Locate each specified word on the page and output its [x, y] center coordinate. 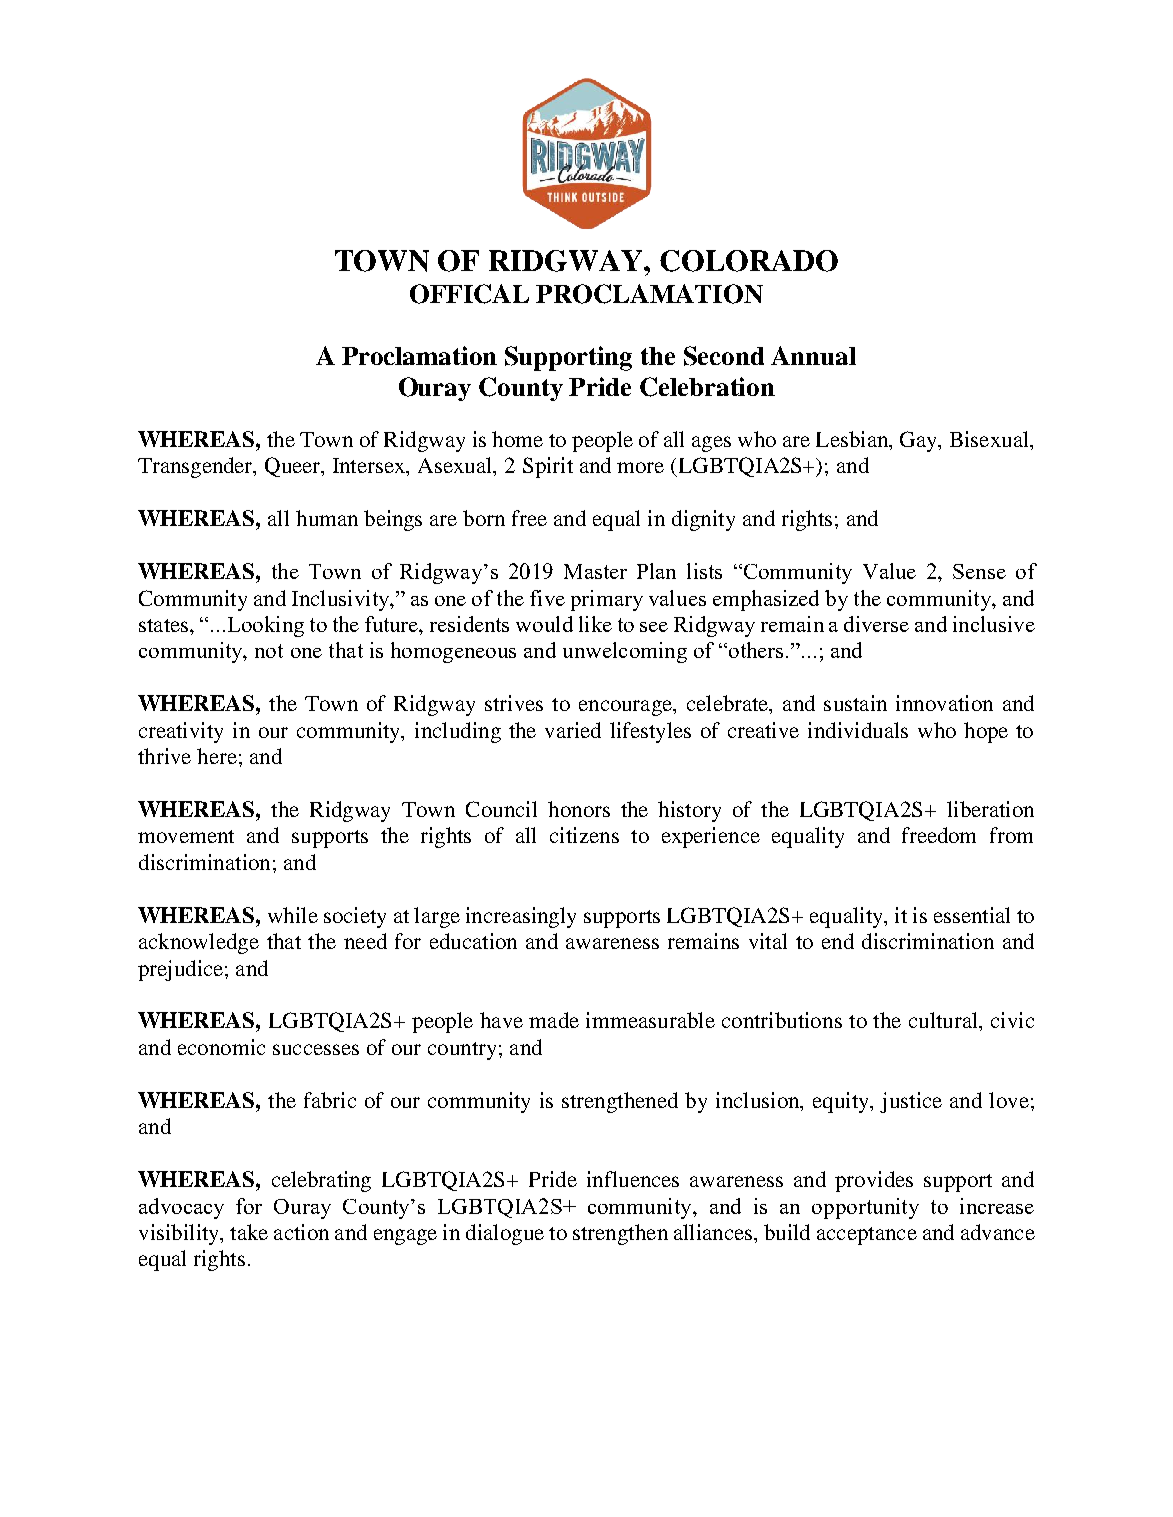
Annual [813, 355]
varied [573, 730]
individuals [858, 730]
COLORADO [749, 261]
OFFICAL [469, 294]
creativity [181, 732]
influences [633, 1179]
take [249, 1232]
